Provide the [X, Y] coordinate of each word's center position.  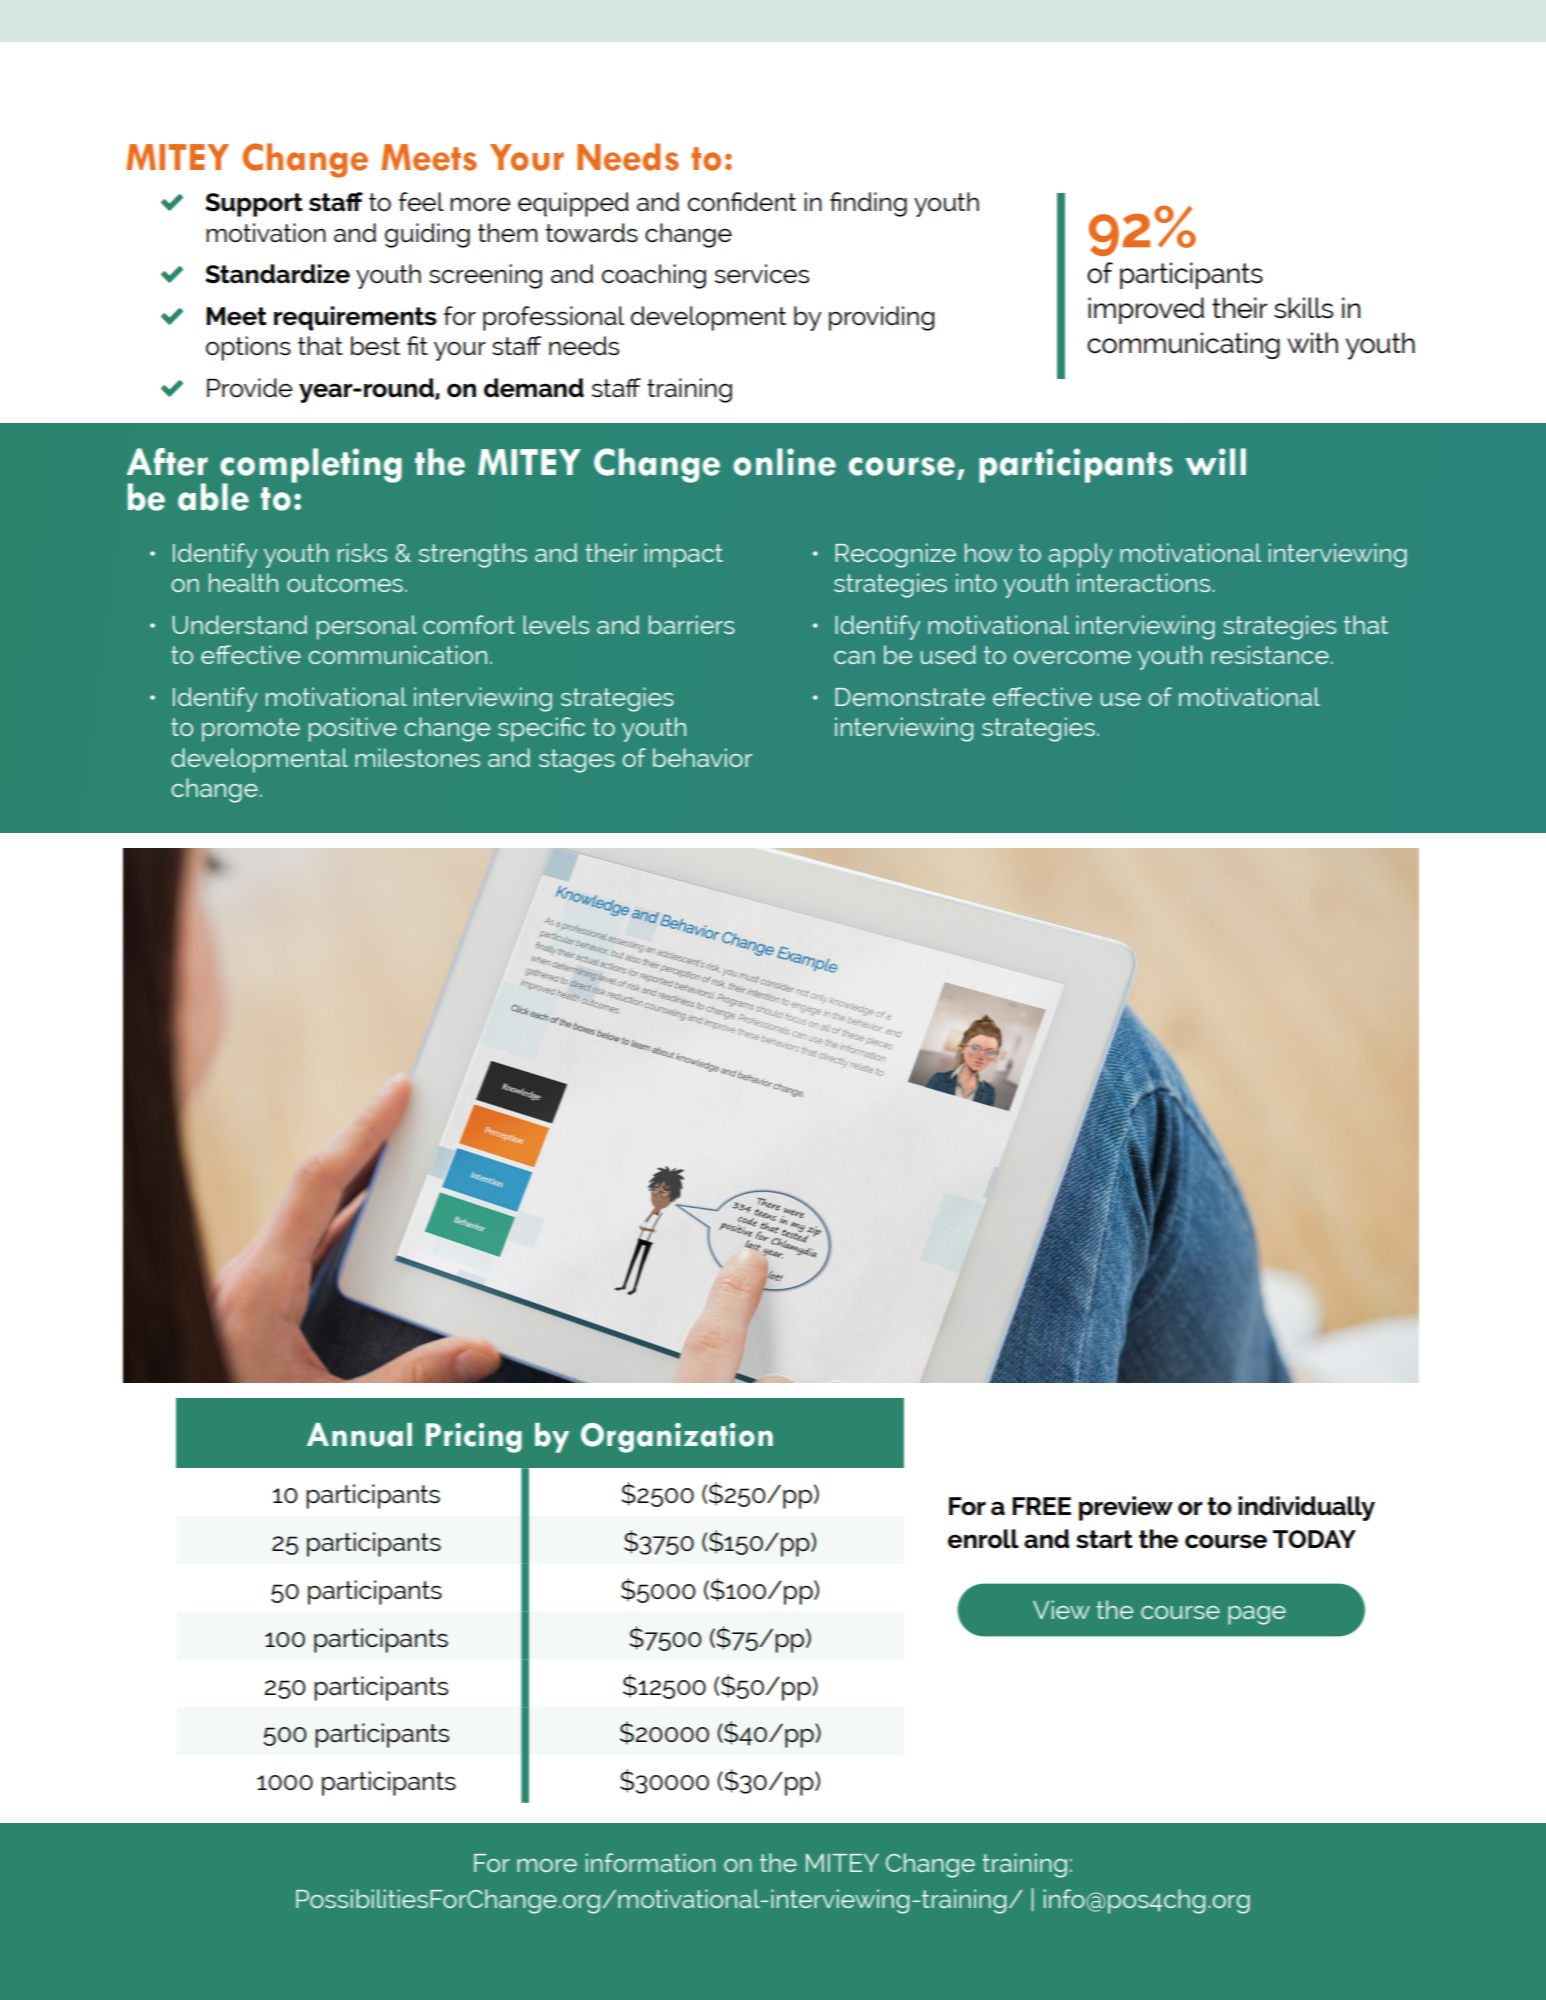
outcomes [345, 583]
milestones [417, 757]
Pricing [474, 1438]
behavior [702, 757]
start [1104, 1539]
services [762, 274]
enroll [983, 1539]
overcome [1072, 657]
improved [1146, 310]
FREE [1041, 1506]
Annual [359, 1435]
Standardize [277, 274]
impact [684, 555]
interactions [1143, 582]
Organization [677, 1438]
